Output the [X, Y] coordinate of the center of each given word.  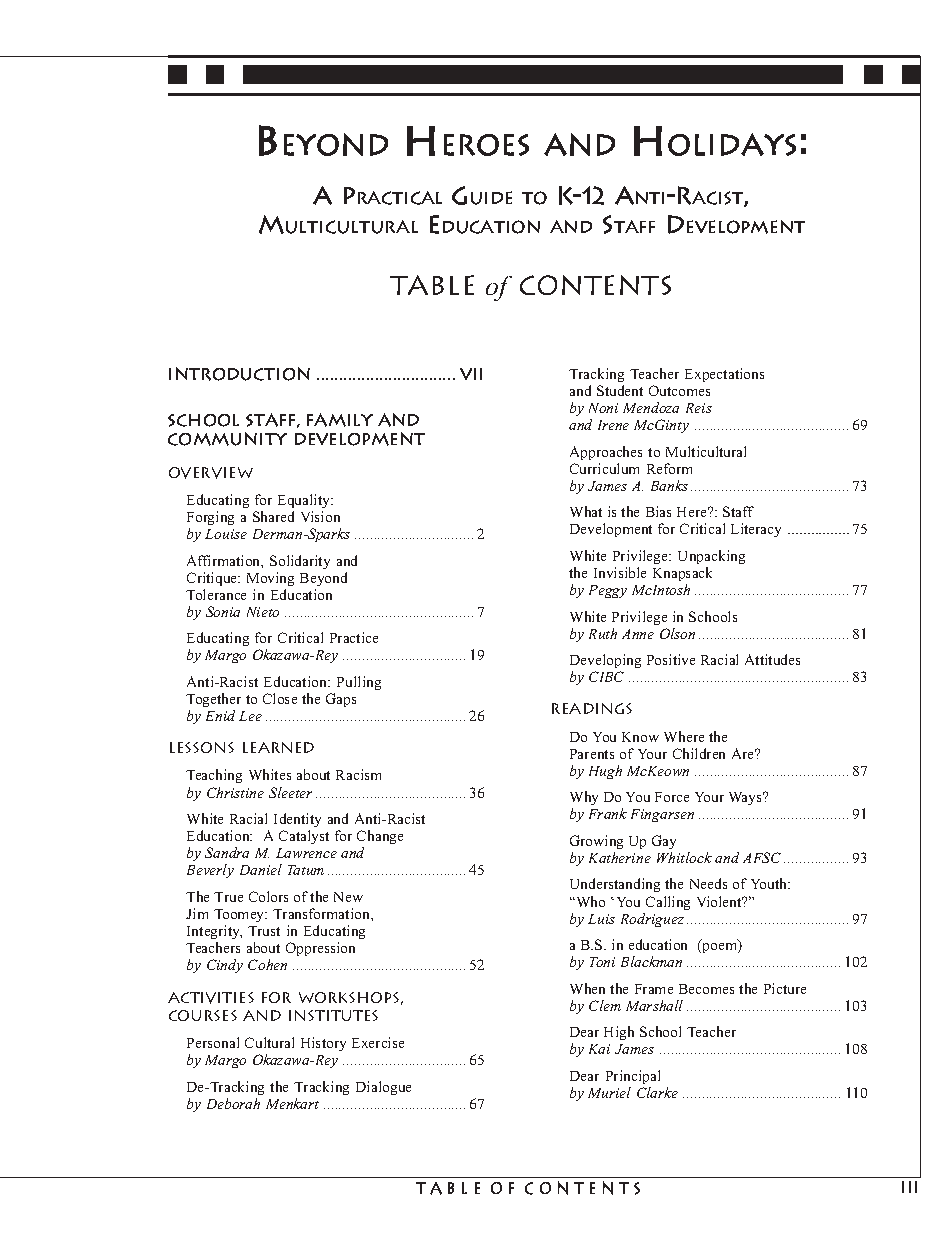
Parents [592, 754]
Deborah [233, 1103]
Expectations [724, 375]
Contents [595, 285]
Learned [278, 747]
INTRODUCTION [239, 374]
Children [699, 753]
